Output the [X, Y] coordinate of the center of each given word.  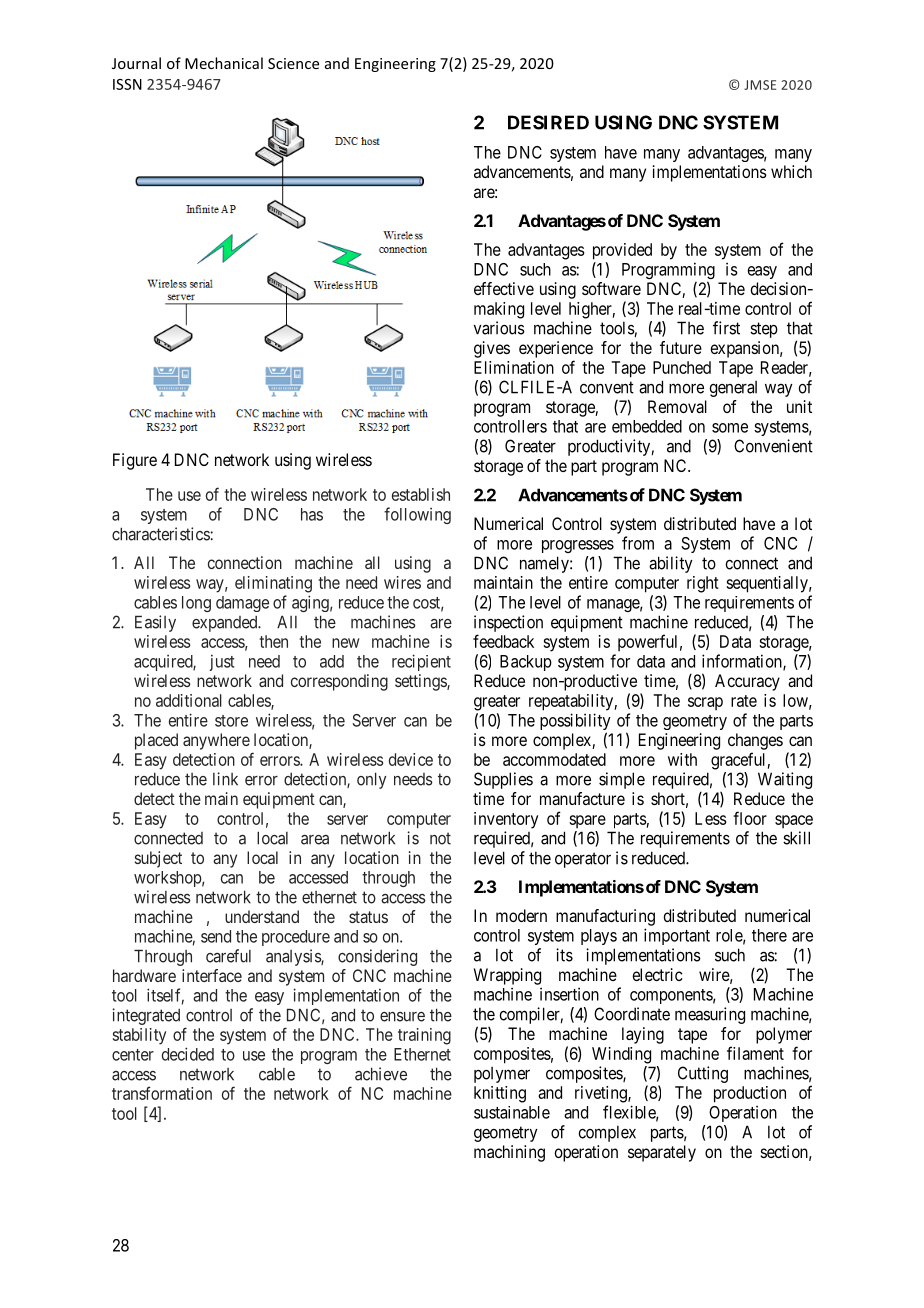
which [791, 171]
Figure [135, 461]
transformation [162, 1093]
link [225, 779]
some [730, 428]
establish [421, 494]
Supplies [503, 780]
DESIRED [548, 122]
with [682, 759]
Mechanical [224, 63]
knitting [500, 1094]
